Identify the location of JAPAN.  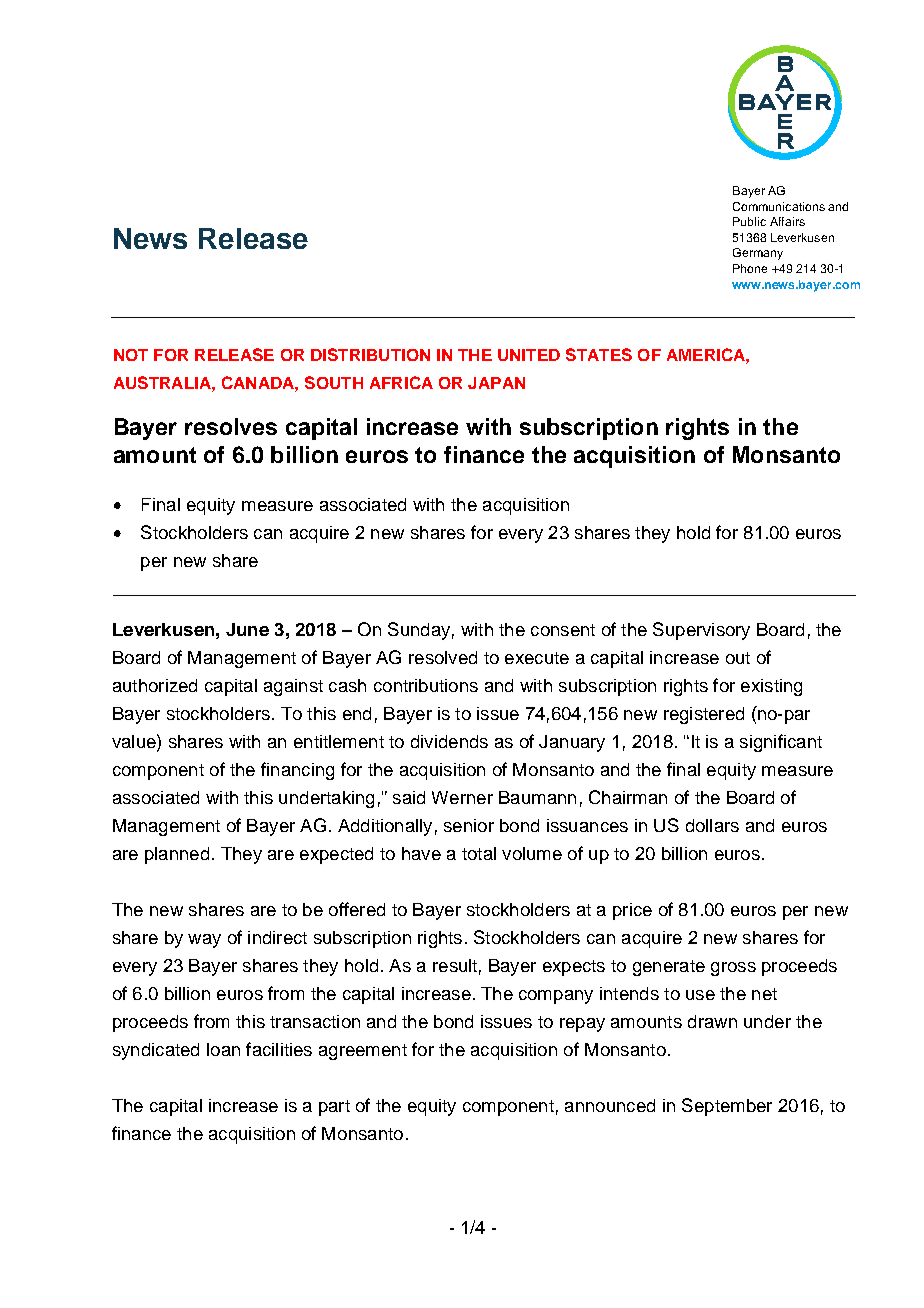
(496, 383).
